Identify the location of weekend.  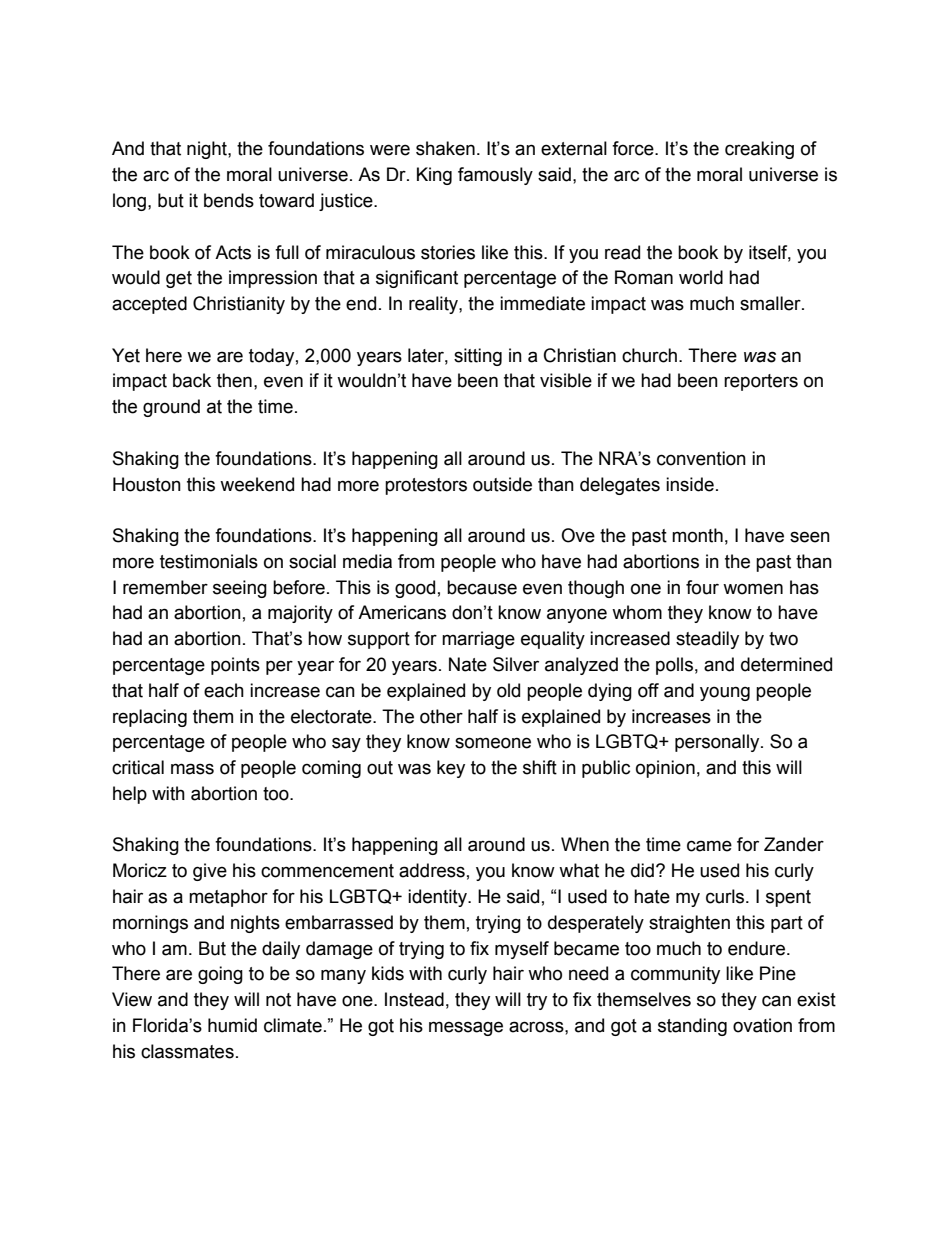
(257, 484).
